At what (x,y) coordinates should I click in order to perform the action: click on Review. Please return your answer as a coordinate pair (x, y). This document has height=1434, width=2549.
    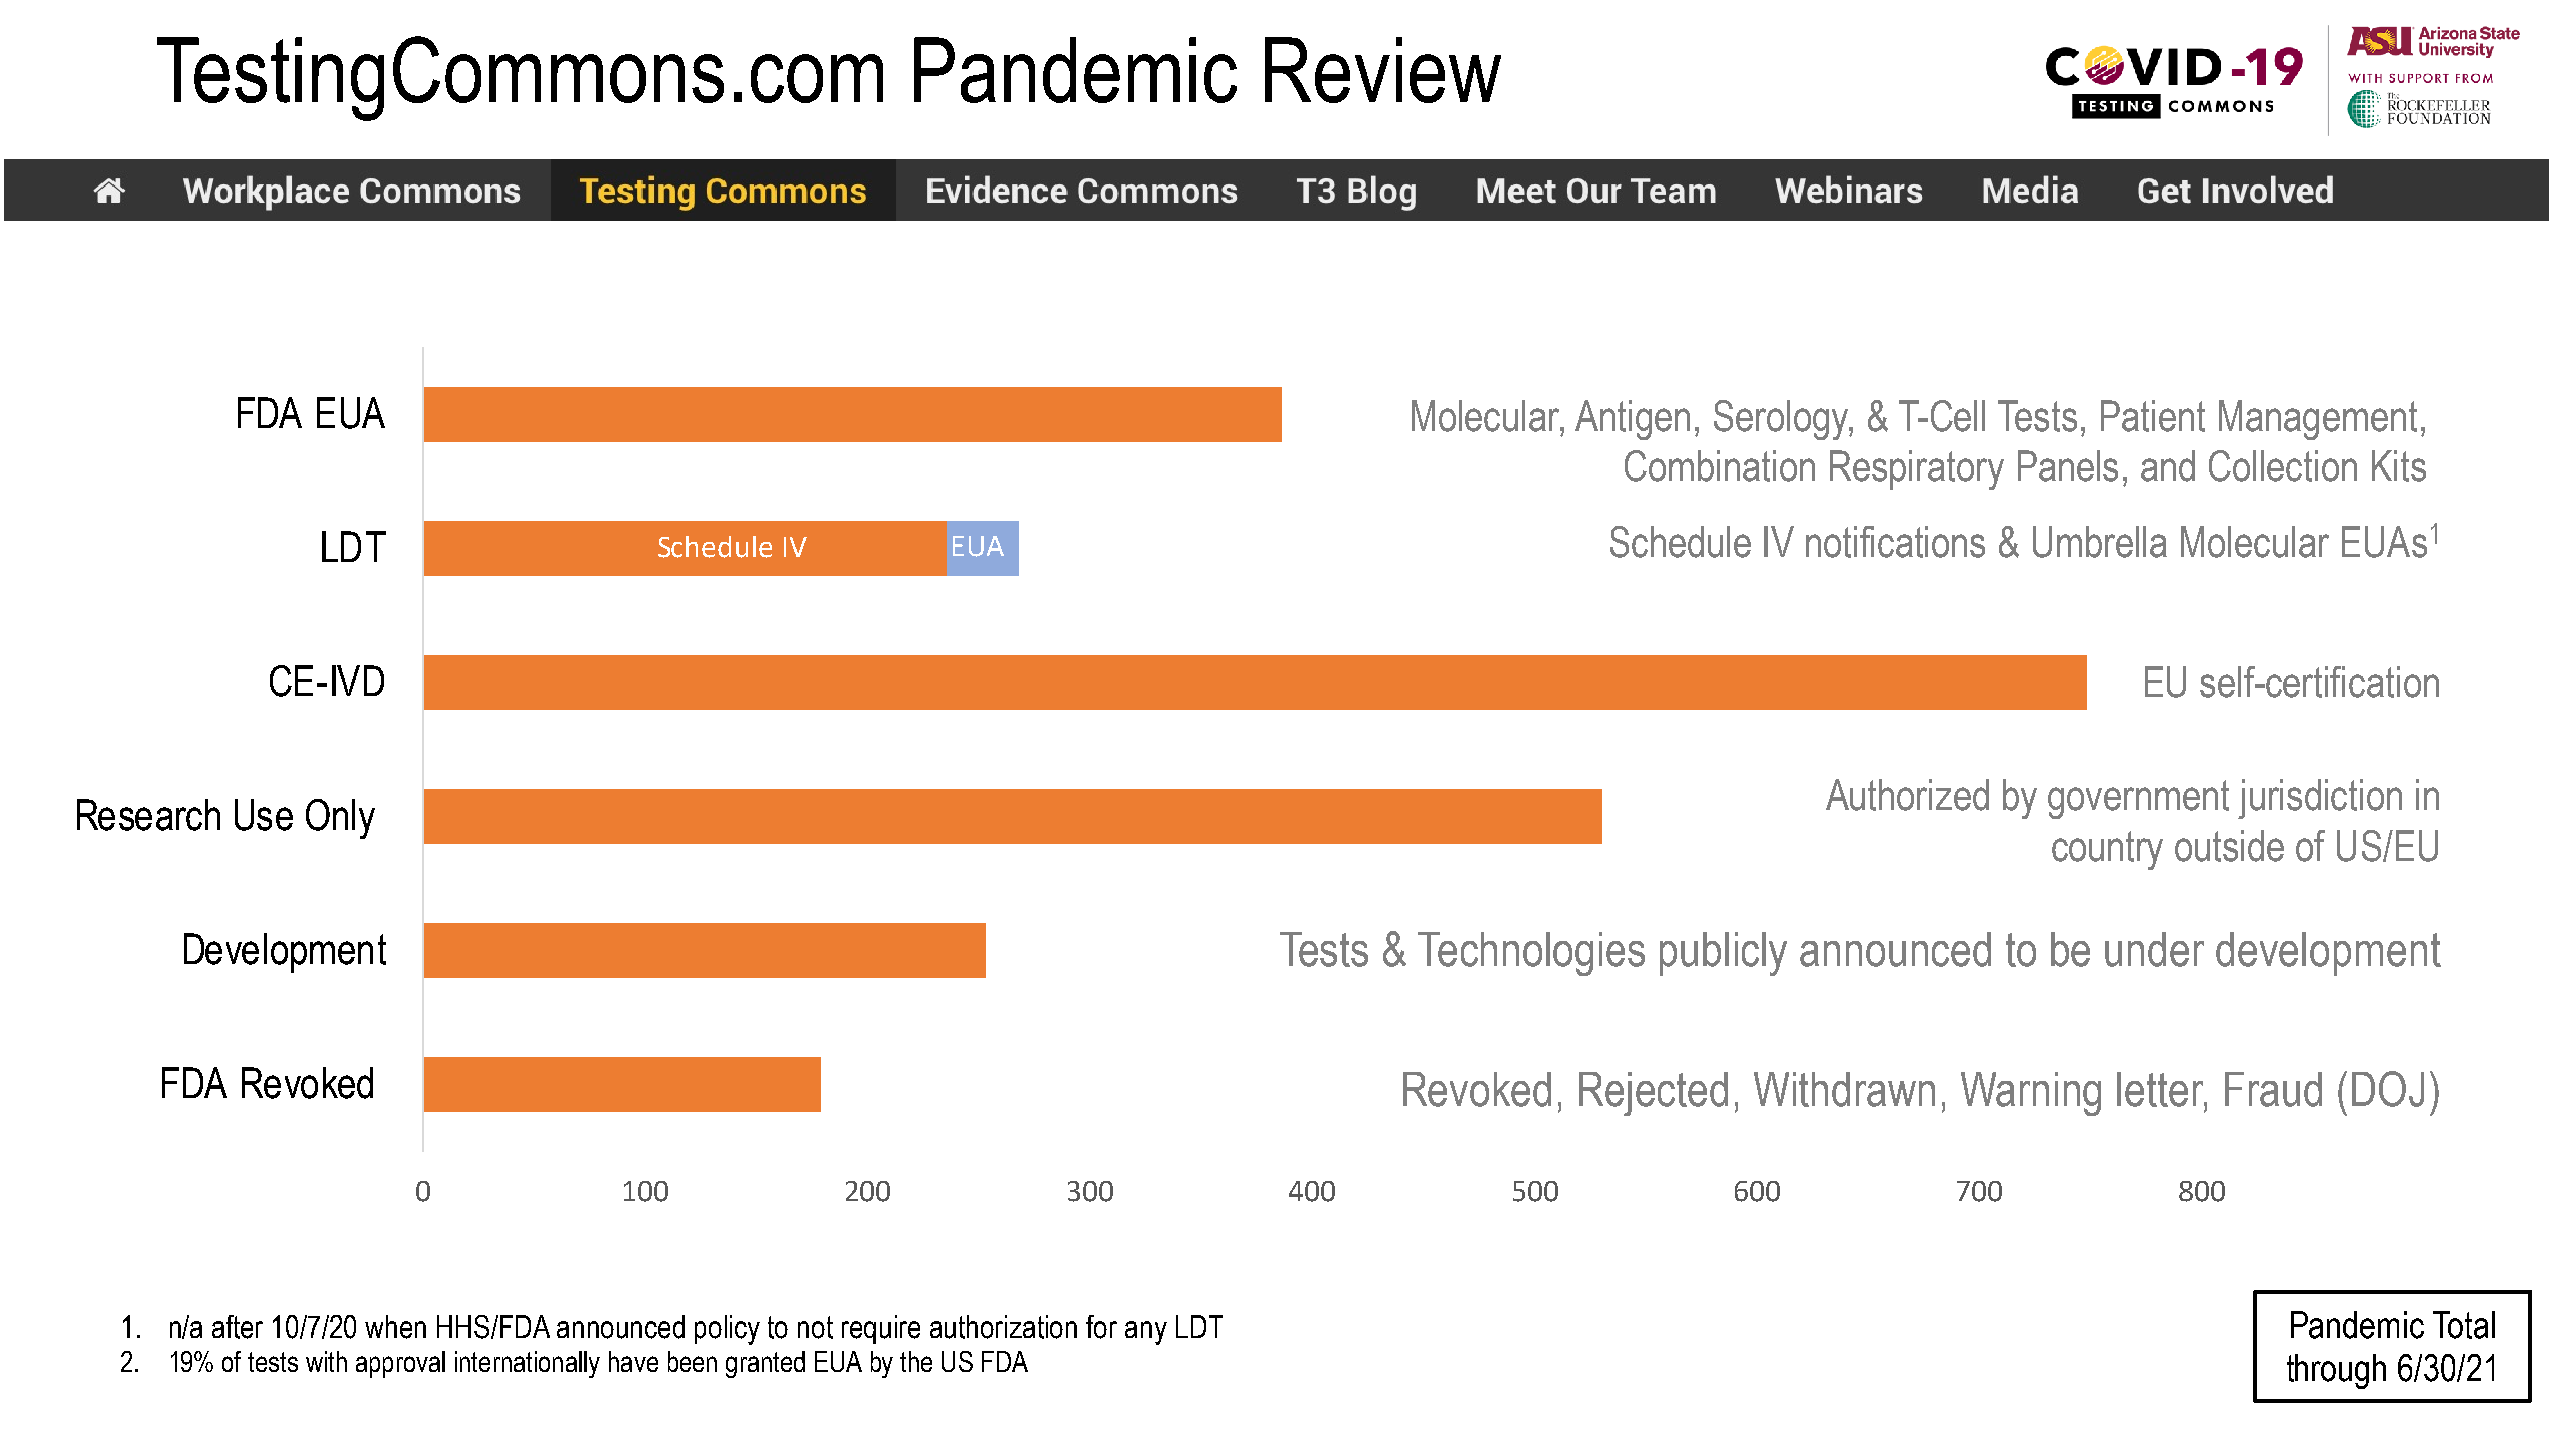
    Looking at the image, I should click on (1383, 70).
